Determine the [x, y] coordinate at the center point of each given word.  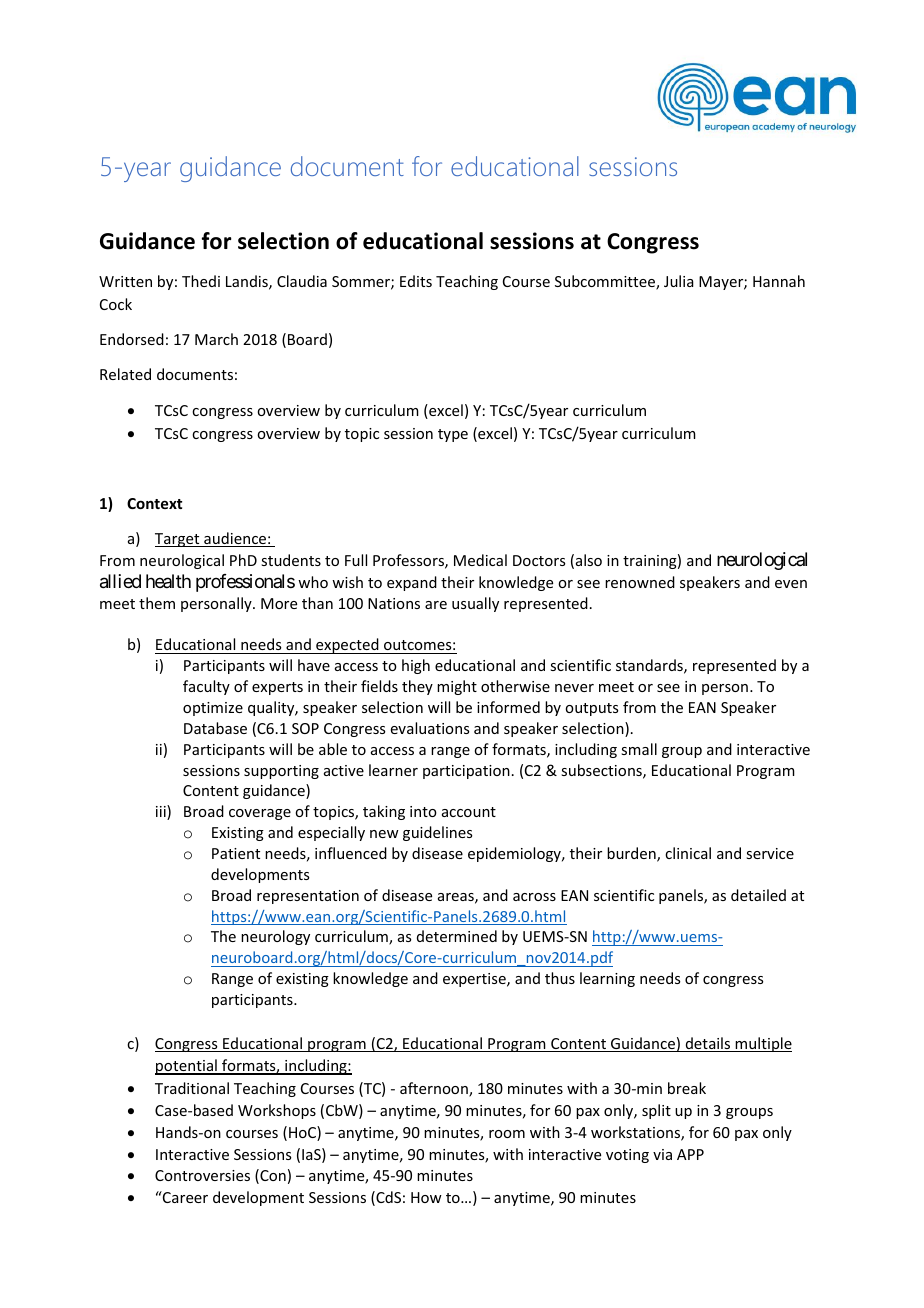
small [639, 749]
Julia [679, 281]
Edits [416, 281]
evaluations [430, 728]
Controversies [202, 1175]
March [216, 339]
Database [215, 728]
